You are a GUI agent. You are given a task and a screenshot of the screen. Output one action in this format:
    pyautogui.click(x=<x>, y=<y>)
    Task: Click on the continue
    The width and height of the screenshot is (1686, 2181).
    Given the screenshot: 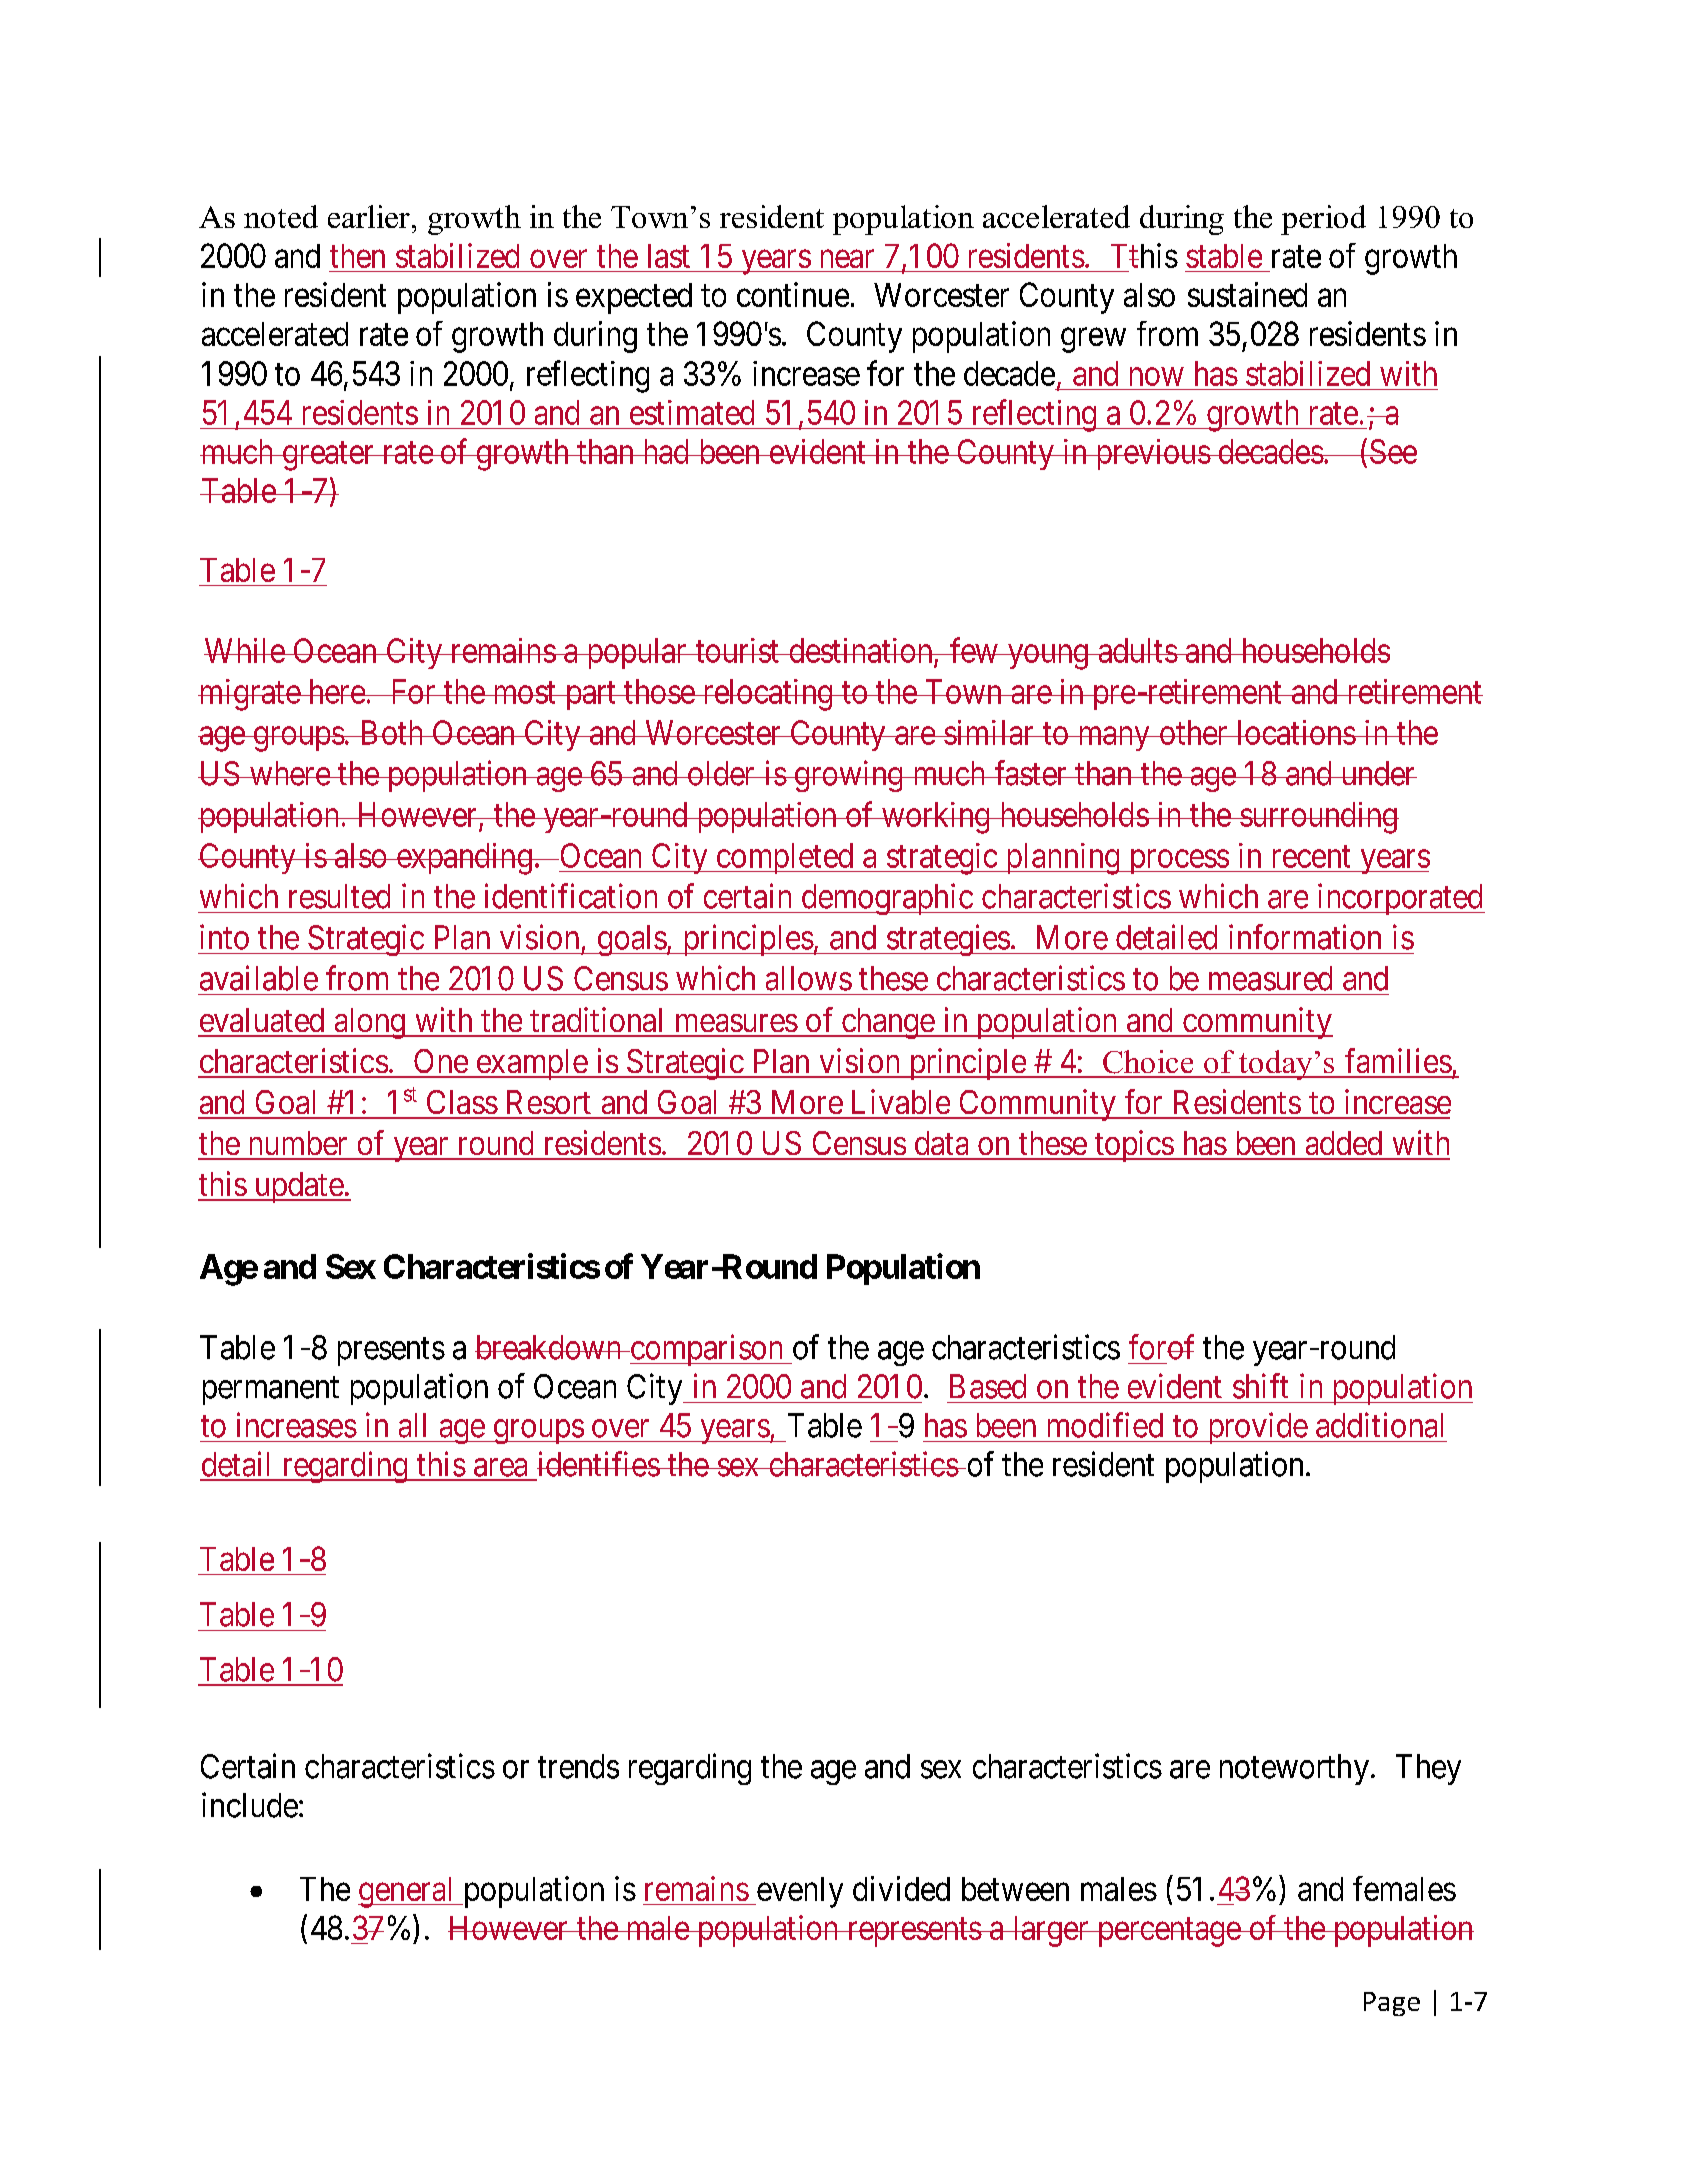 What is the action you would take?
    pyautogui.click(x=793, y=294)
